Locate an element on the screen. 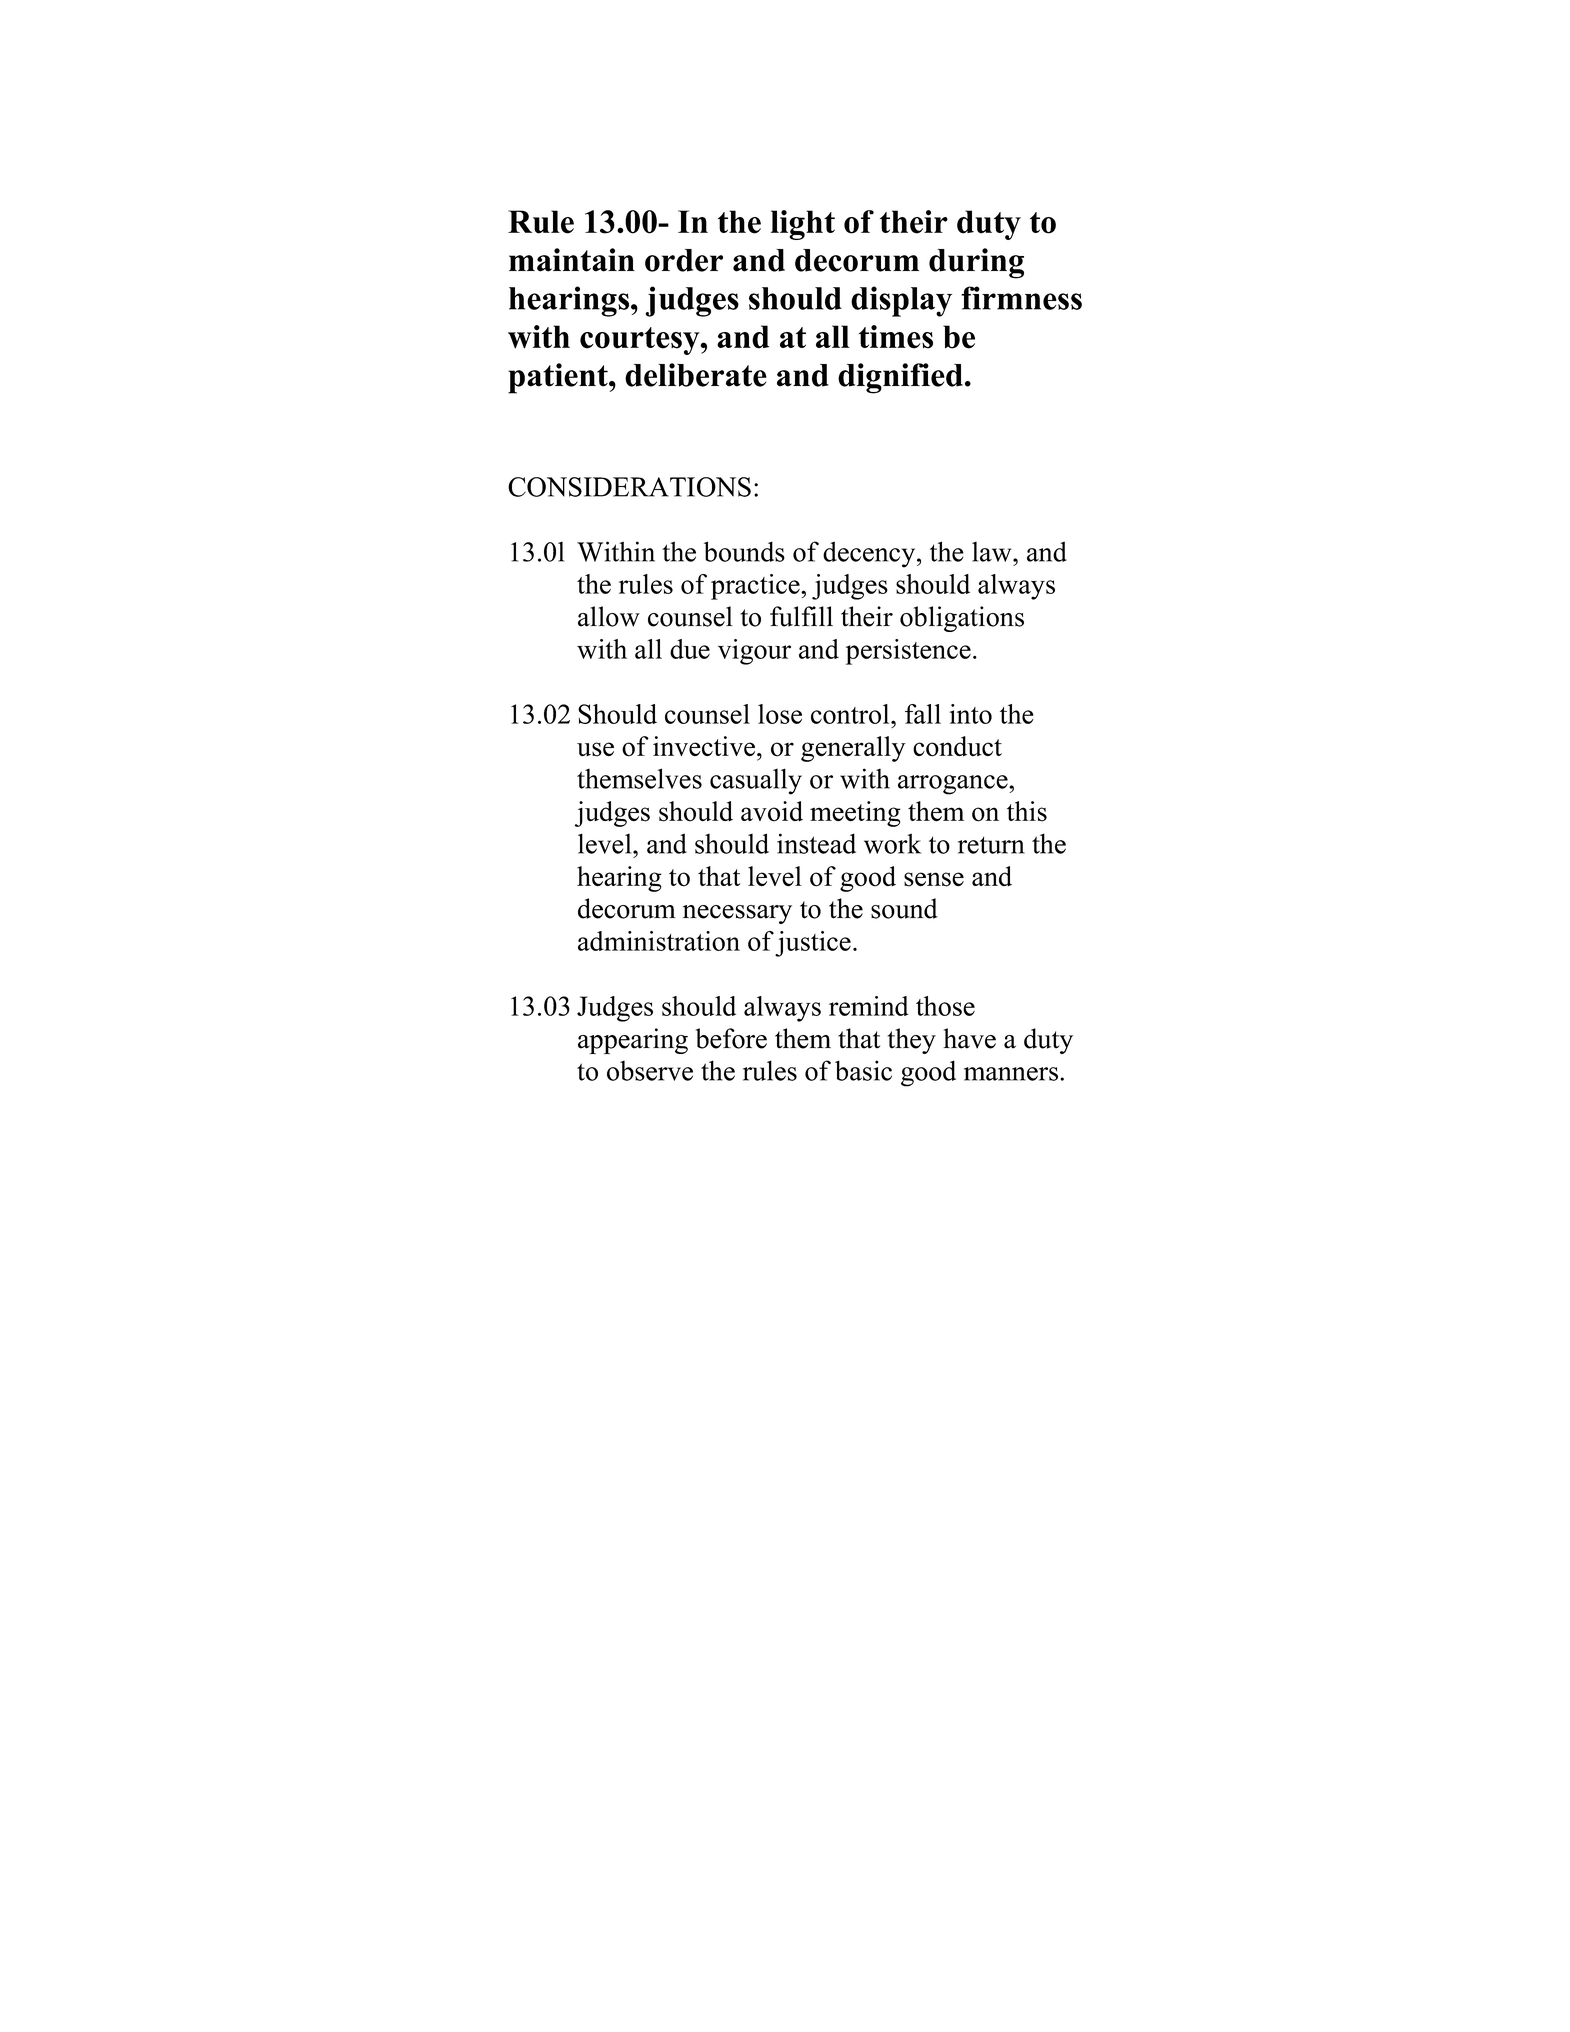 Image resolution: width=1570 pixels, height=2032 pixels. during is located at coordinates (976, 263).
